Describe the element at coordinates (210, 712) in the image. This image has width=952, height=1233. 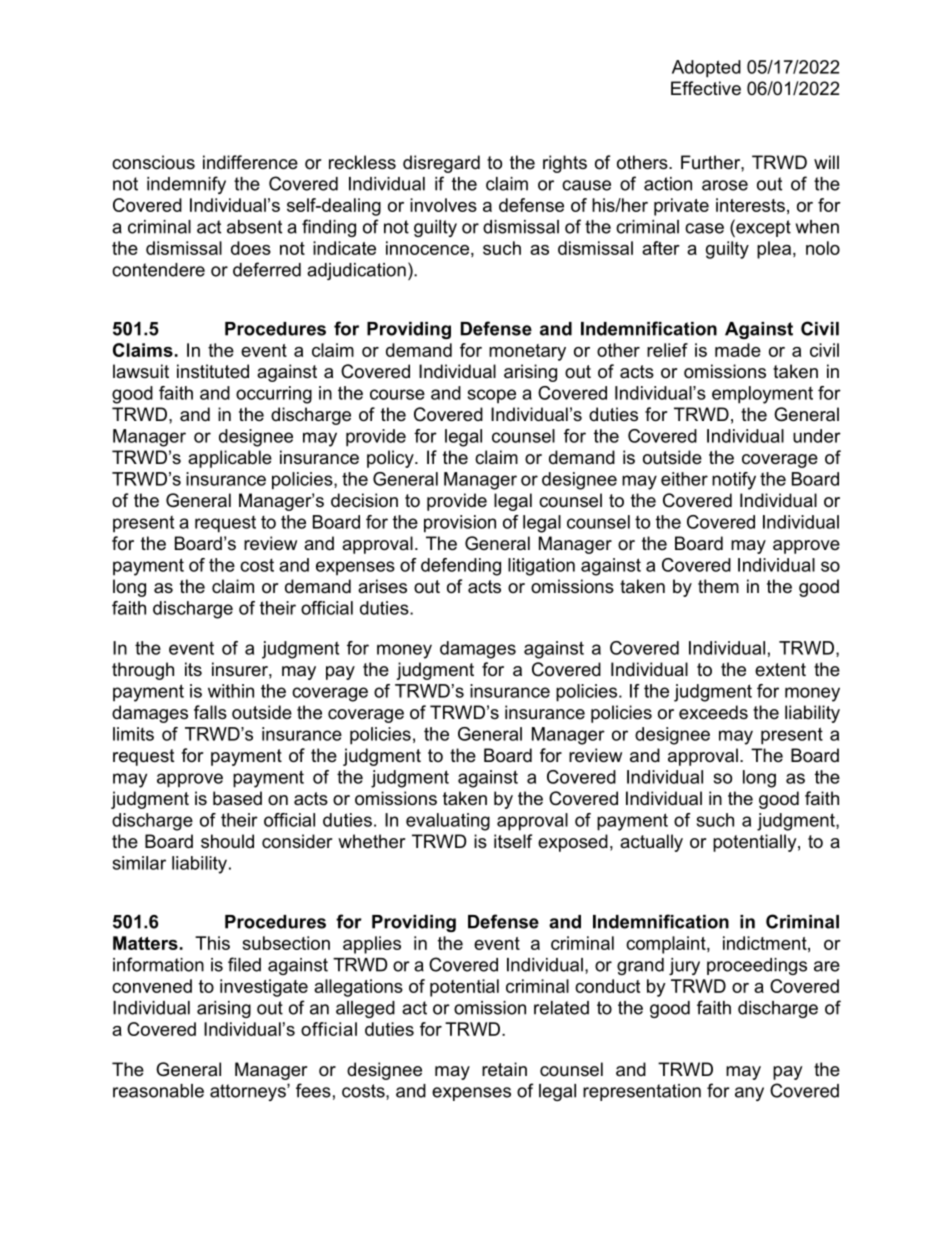
I see `falls` at that location.
